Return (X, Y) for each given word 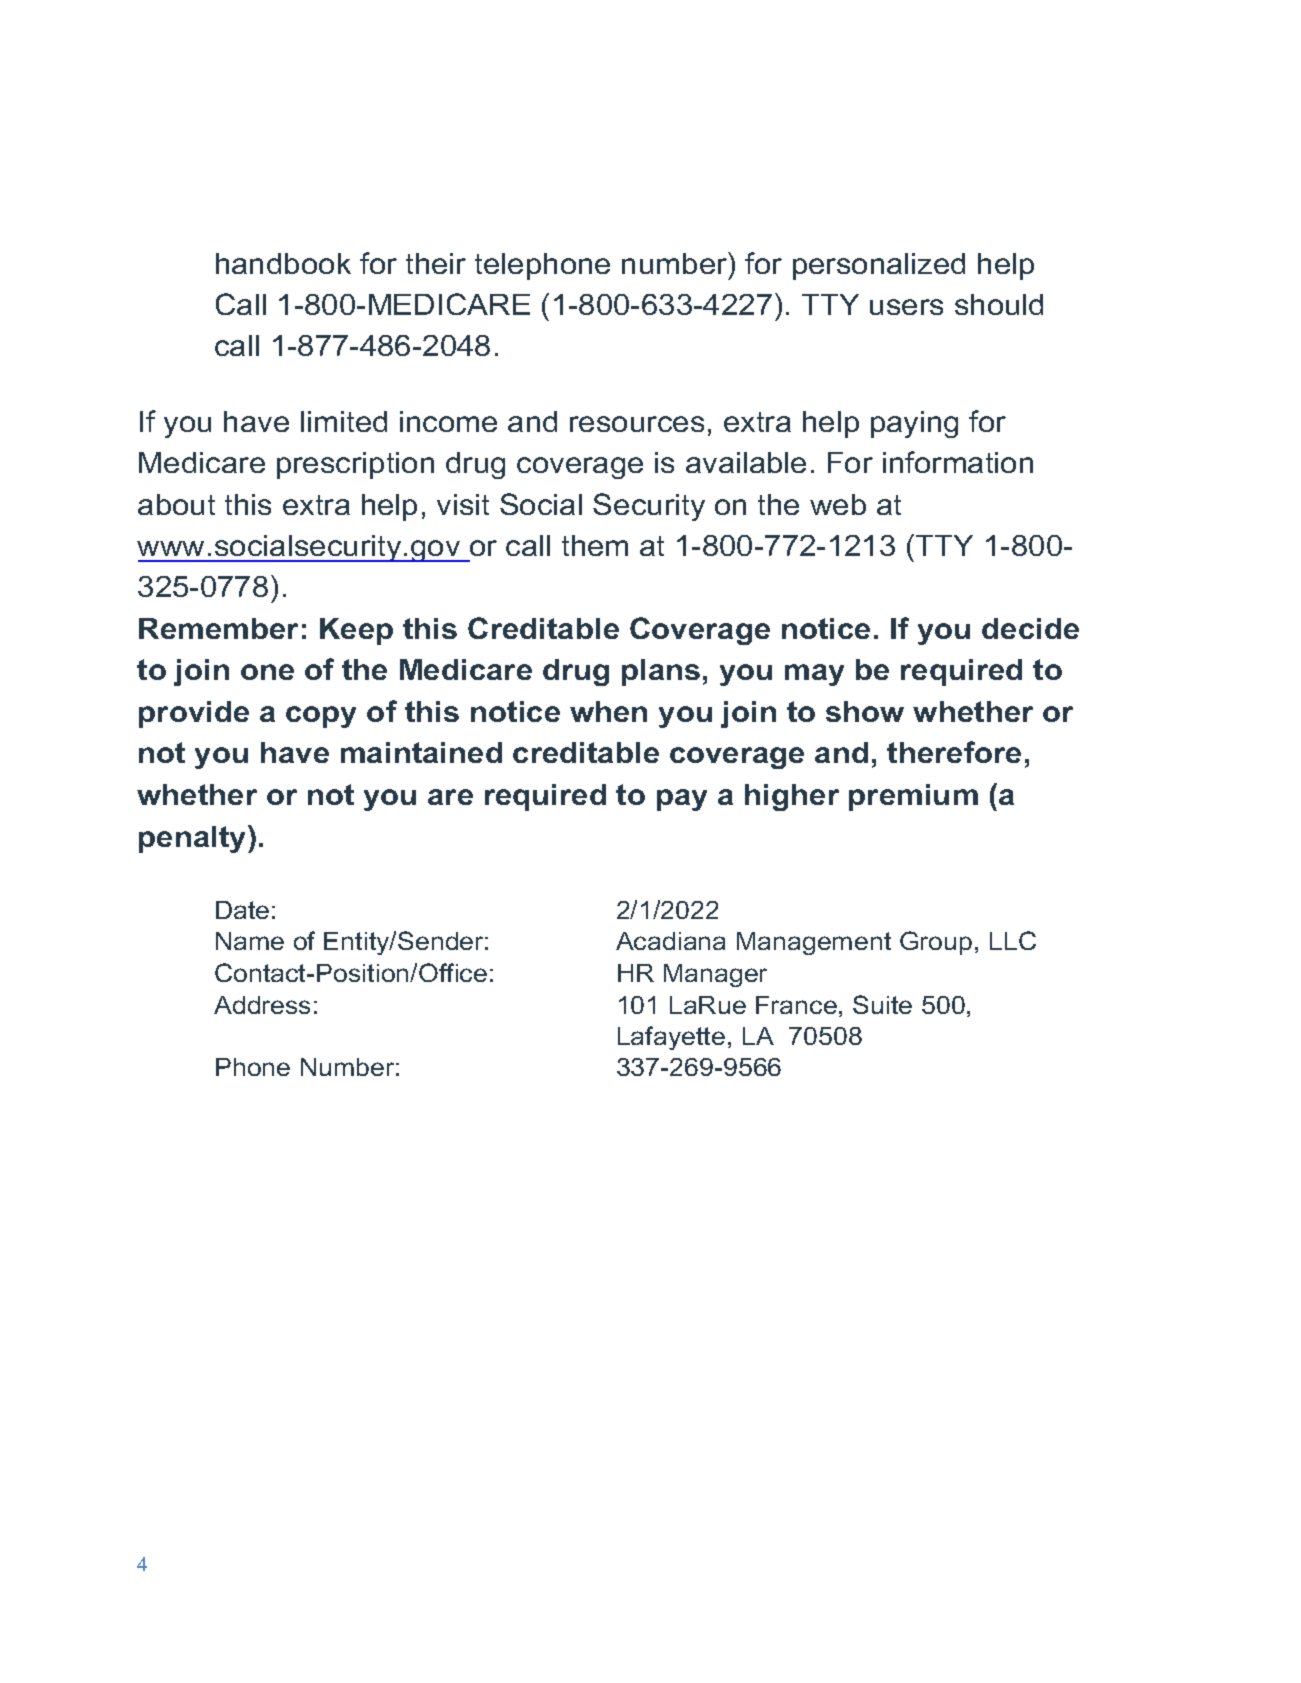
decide (1030, 628)
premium (913, 797)
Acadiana (670, 941)
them (595, 545)
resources (637, 424)
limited (344, 421)
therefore (954, 752)
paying (914, 424)
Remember (218, 628)
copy (321, 717)
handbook (283, 263)
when (608, 711)
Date (242, 910)
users (906, 307)
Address (262, 1005)
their (436, 263)
